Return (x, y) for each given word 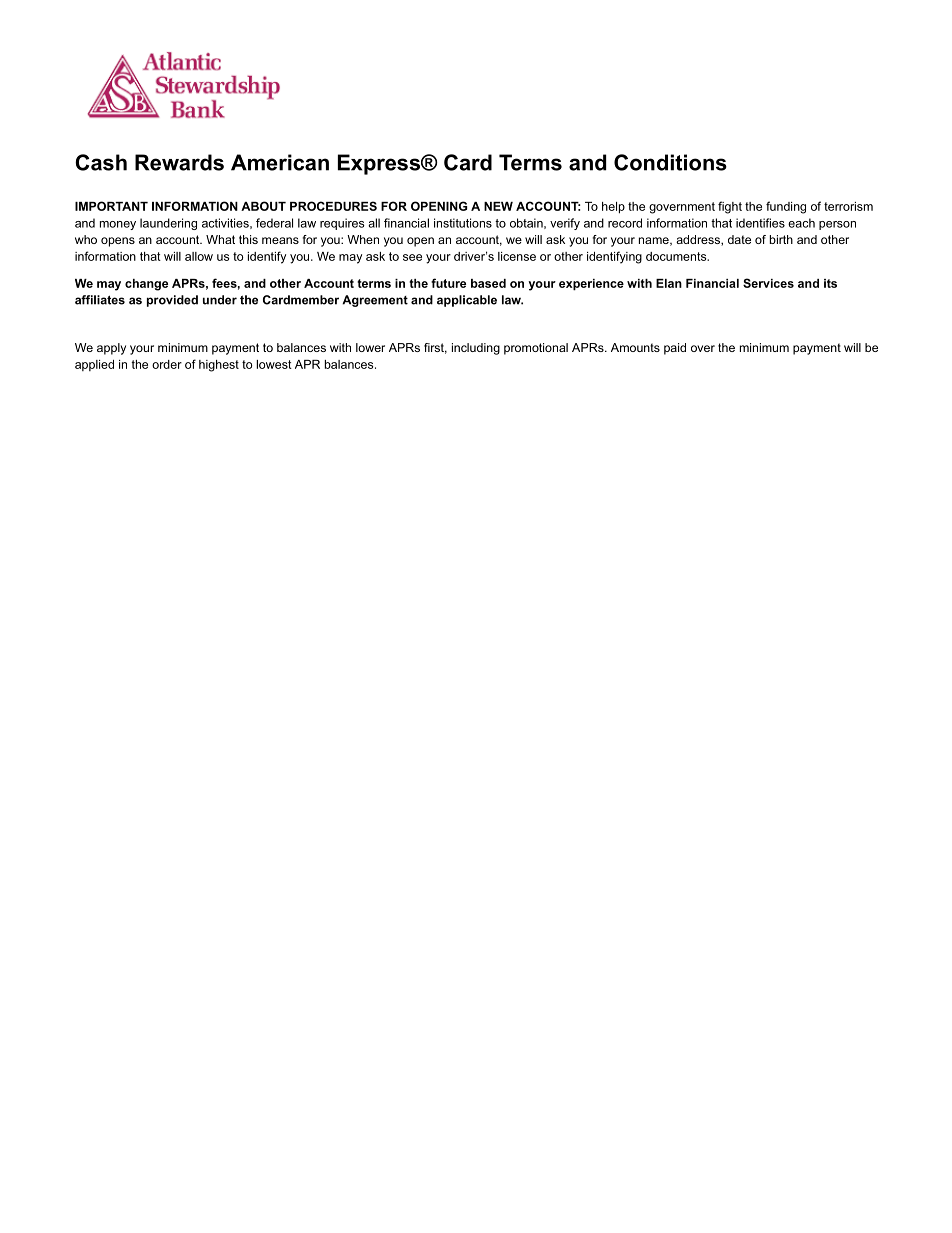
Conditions (670, 162)
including (476, 349)
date (739, 239)
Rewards (179, 162)
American (280, 162)
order (167, 364)
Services (768, 283)
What (220, 239)
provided (172, 301)
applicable (467, 301)
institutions (463, 223)
